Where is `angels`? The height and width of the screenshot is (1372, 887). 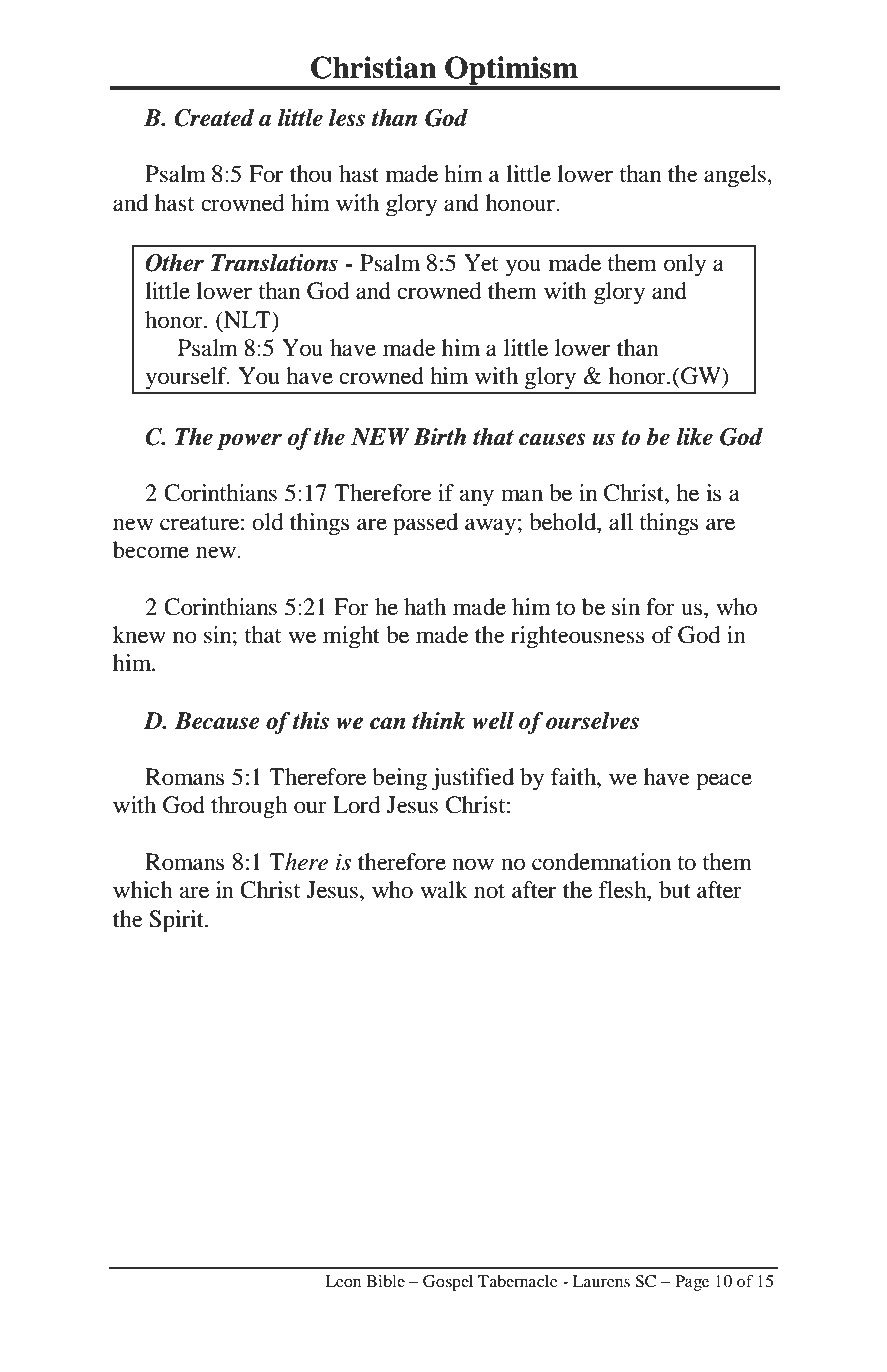
angels is located at coordinates (736, 176).
